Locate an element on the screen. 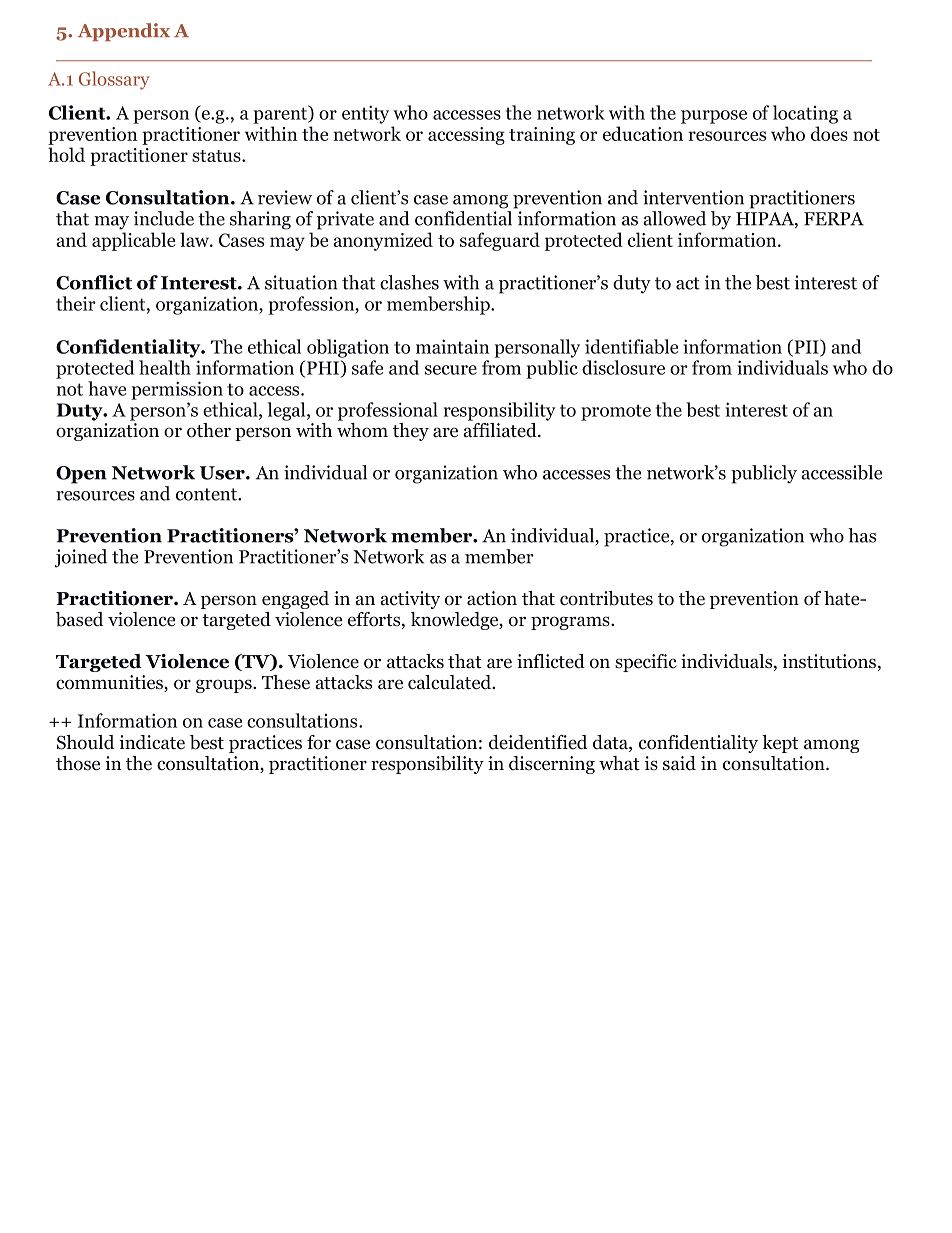 This screenshot has width=952, height=1233. locating is located at coordinates (805, 114).
